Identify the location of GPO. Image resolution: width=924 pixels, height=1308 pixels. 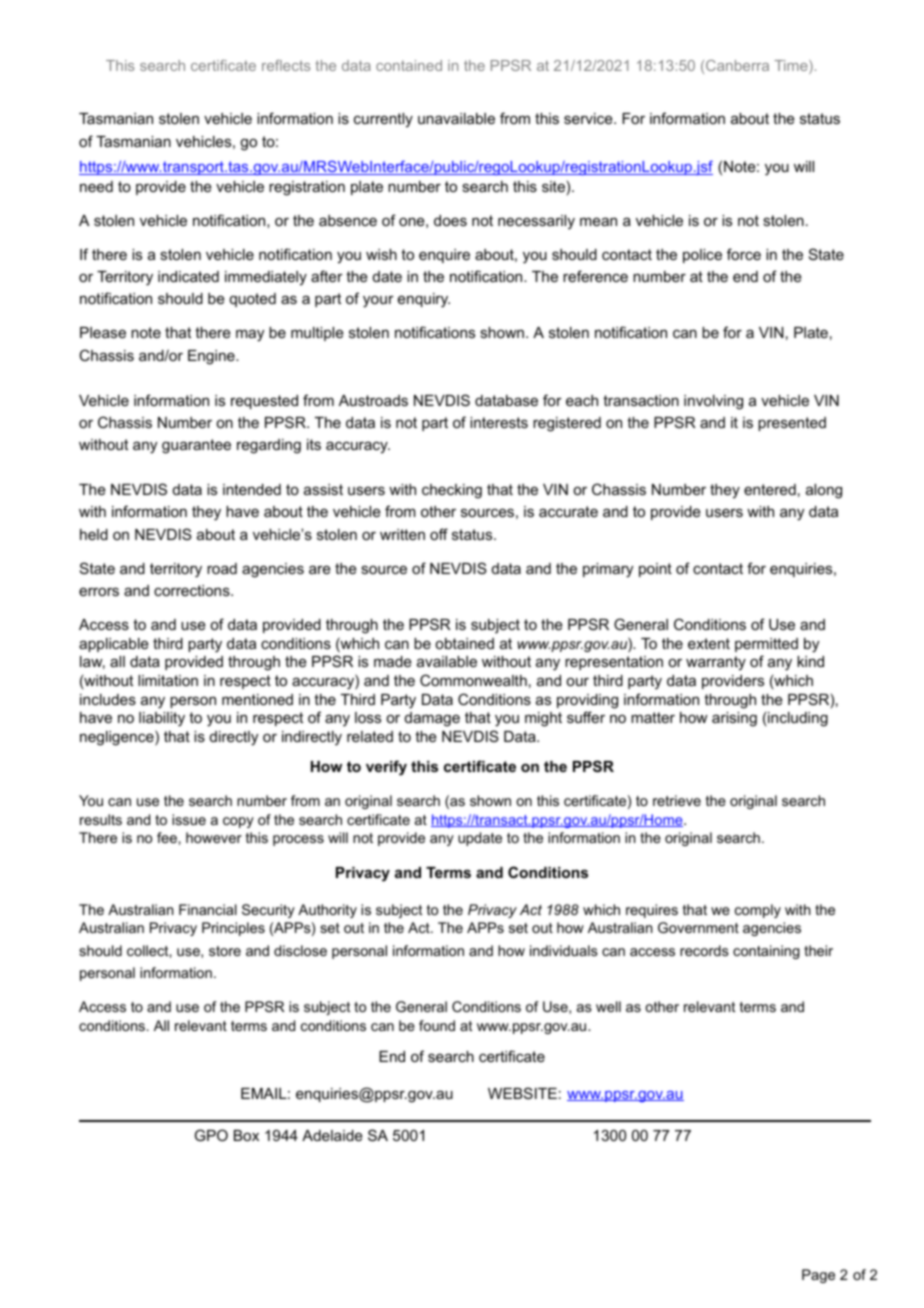
(211, 1135).
